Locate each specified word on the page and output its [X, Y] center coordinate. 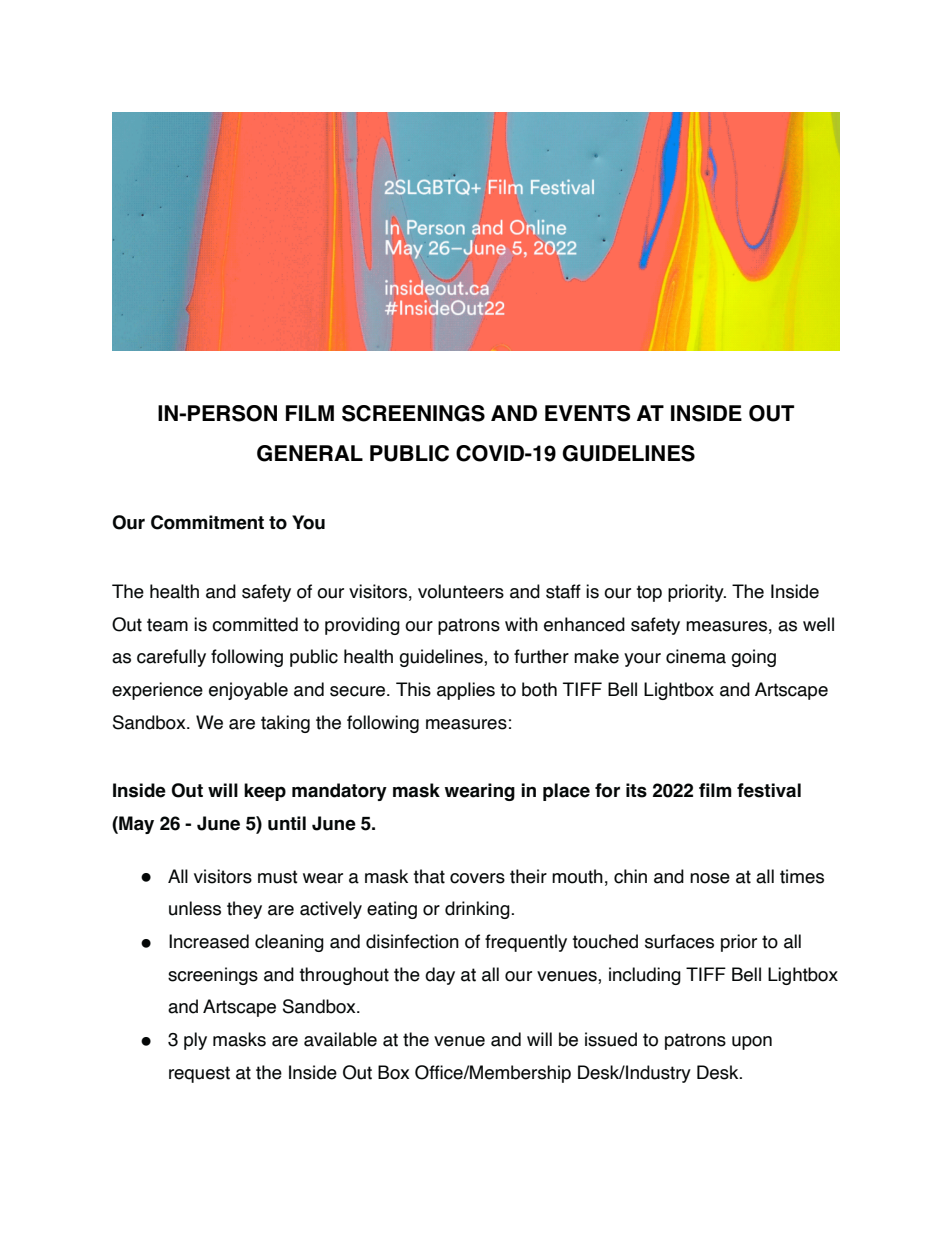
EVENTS [588, 413]
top [649, 593]
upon [752, 1043]
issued [611, 1039]
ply [195, 1041]
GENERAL [310, 453]
